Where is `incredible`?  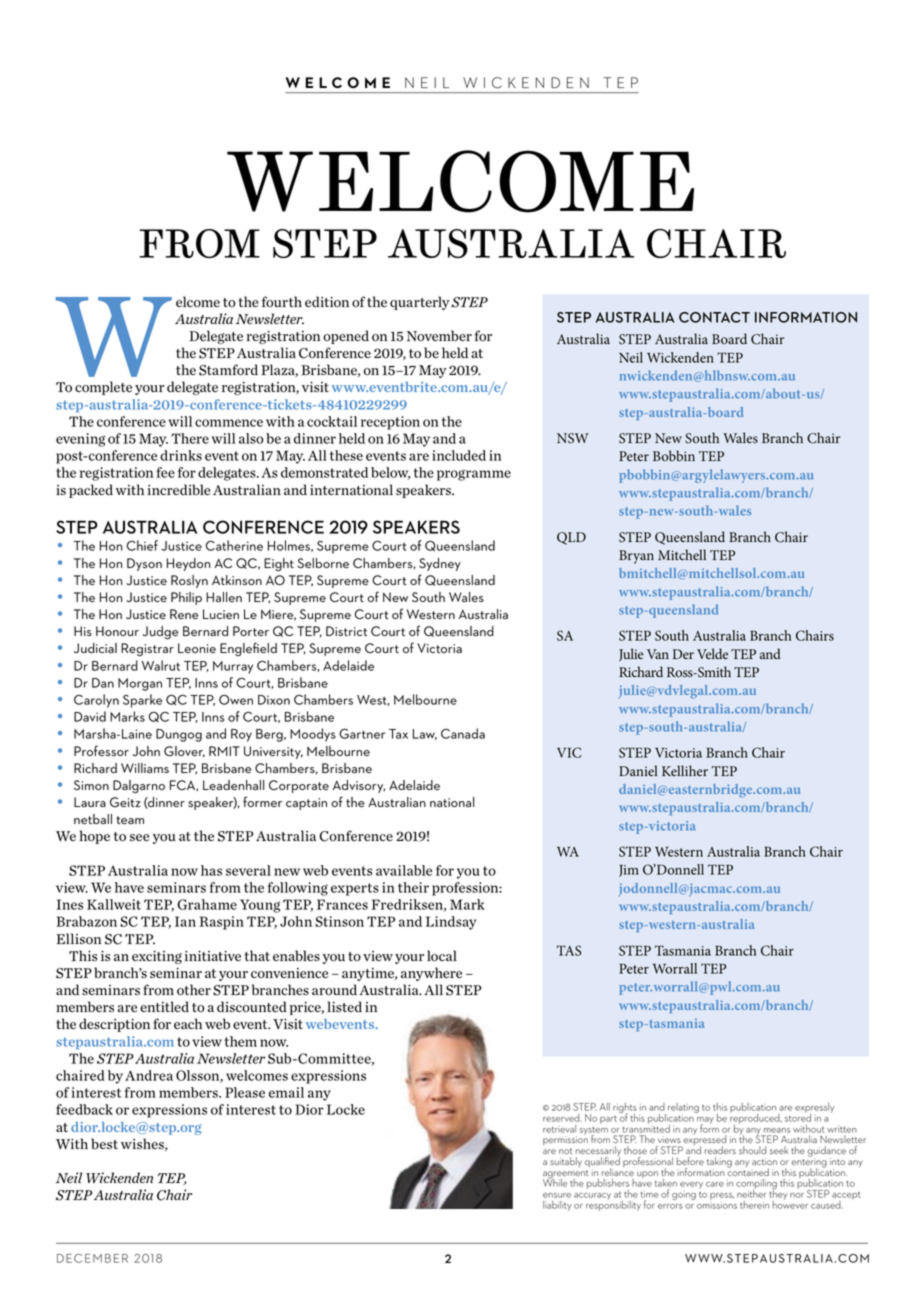 incredible is located at coordinates (179, 490).
